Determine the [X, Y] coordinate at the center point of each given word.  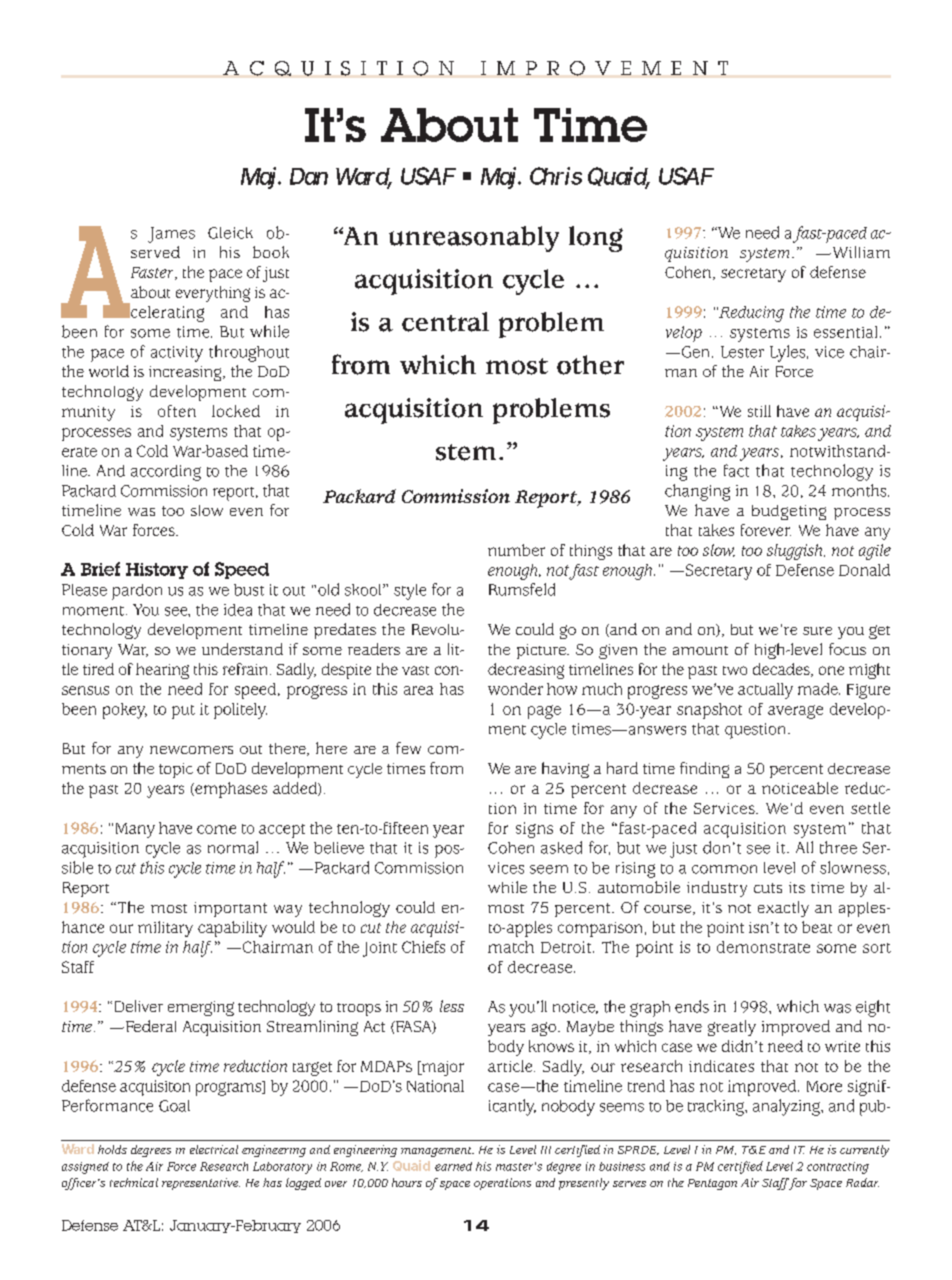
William [860, 252]
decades [782, 670]
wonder [515, 689]
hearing [162, 671]
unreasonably [474, 239]
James [171, 235]
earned [453, 1166]
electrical [214, 1149]
